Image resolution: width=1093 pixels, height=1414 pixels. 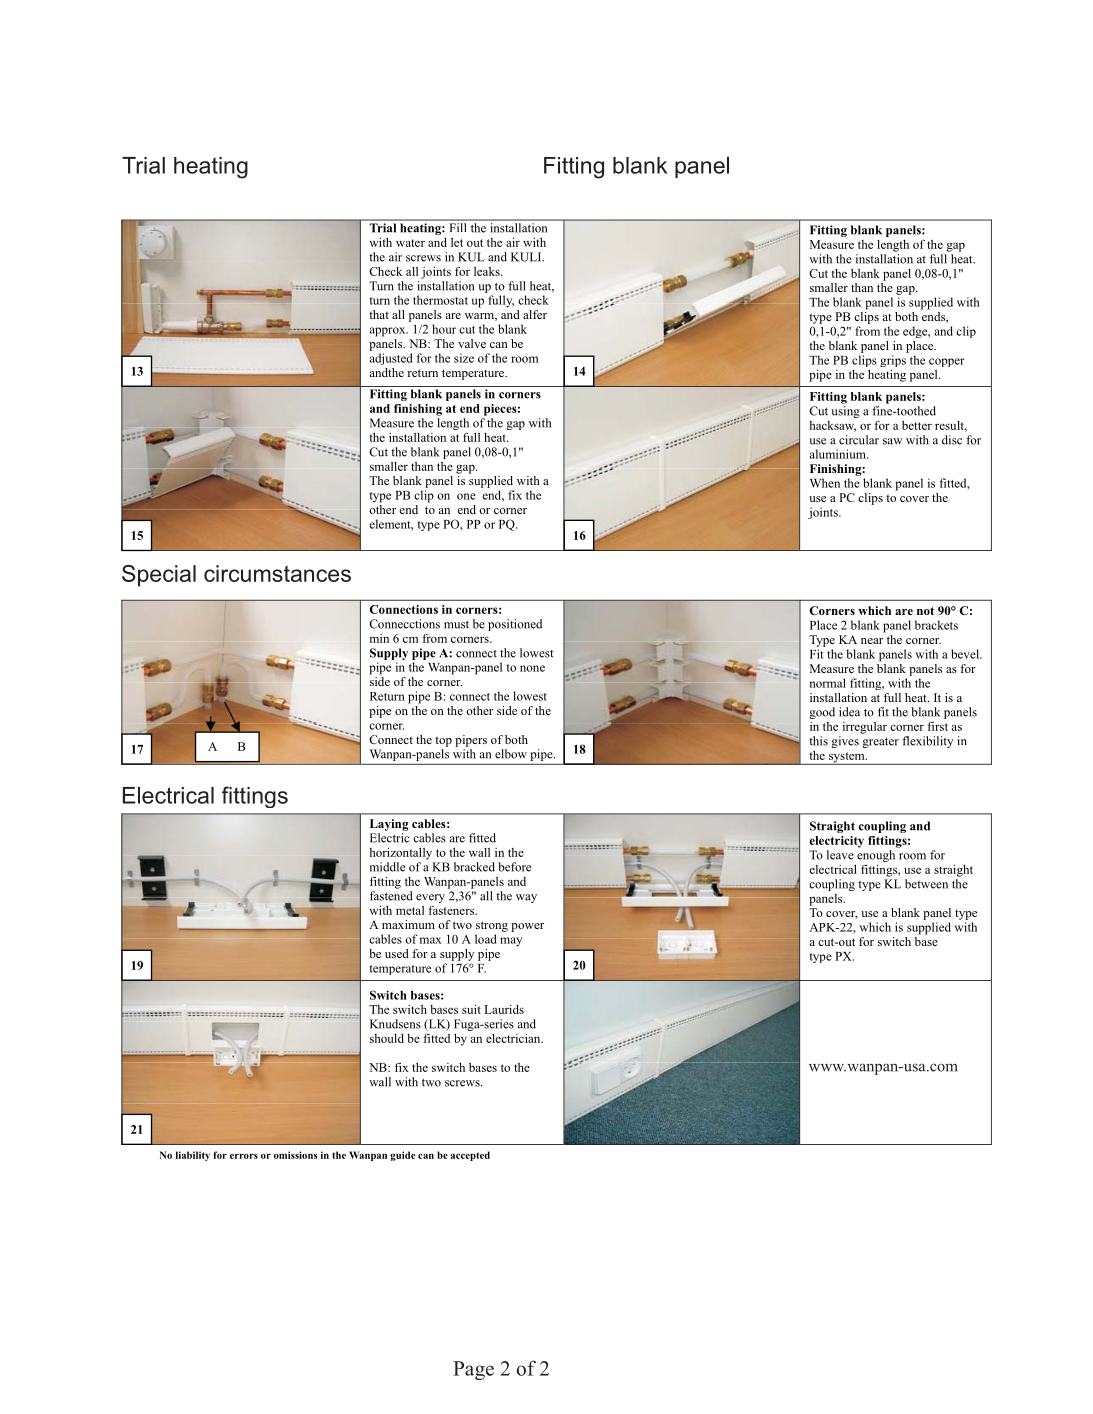 What do you see at coordinates (244, 1156) in the screenshot?
I see `errors` at bounding box center [244, 1156].
